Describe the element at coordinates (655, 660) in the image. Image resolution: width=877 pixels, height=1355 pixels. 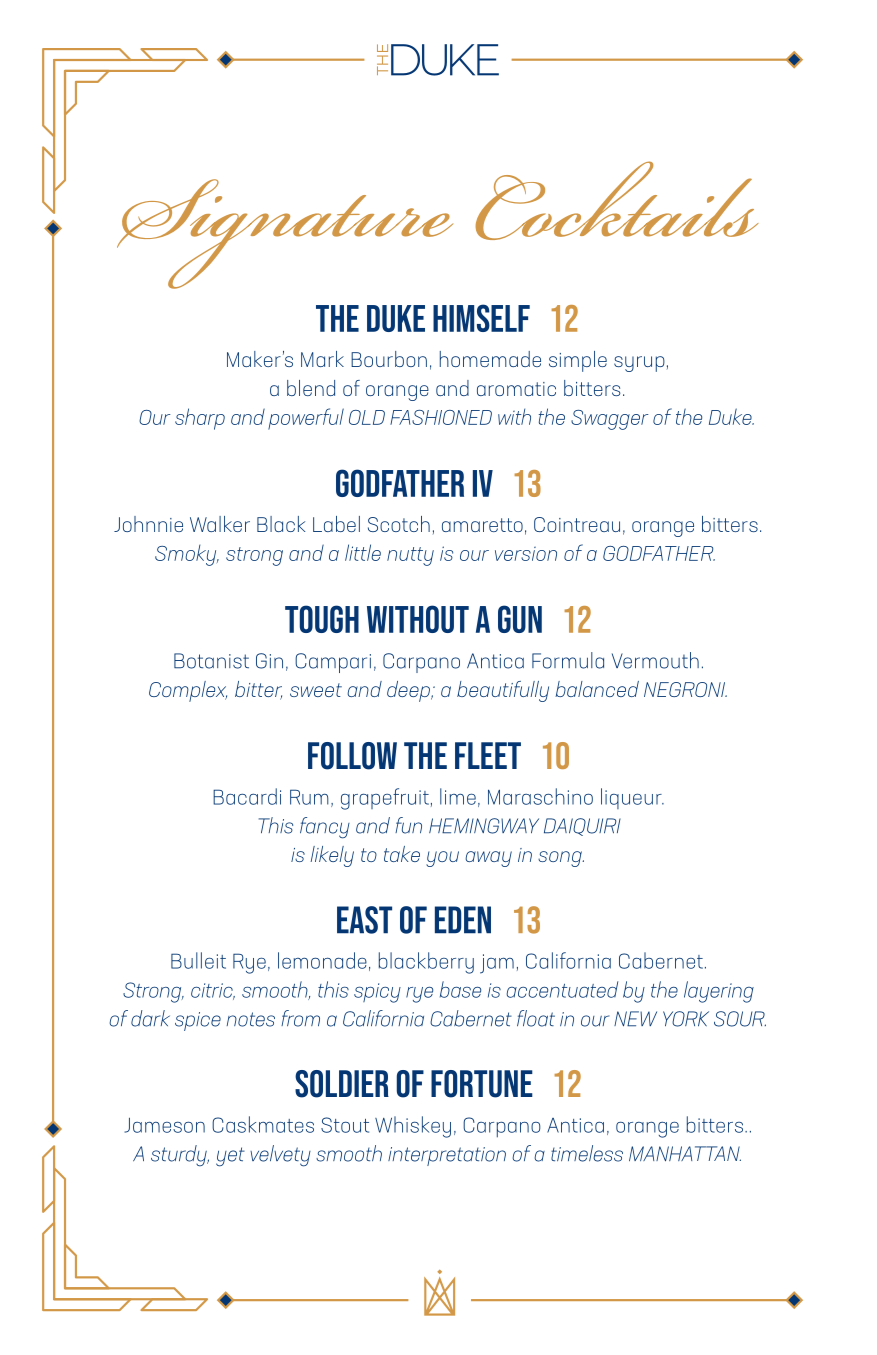
I see `Vermouth` at that location.
